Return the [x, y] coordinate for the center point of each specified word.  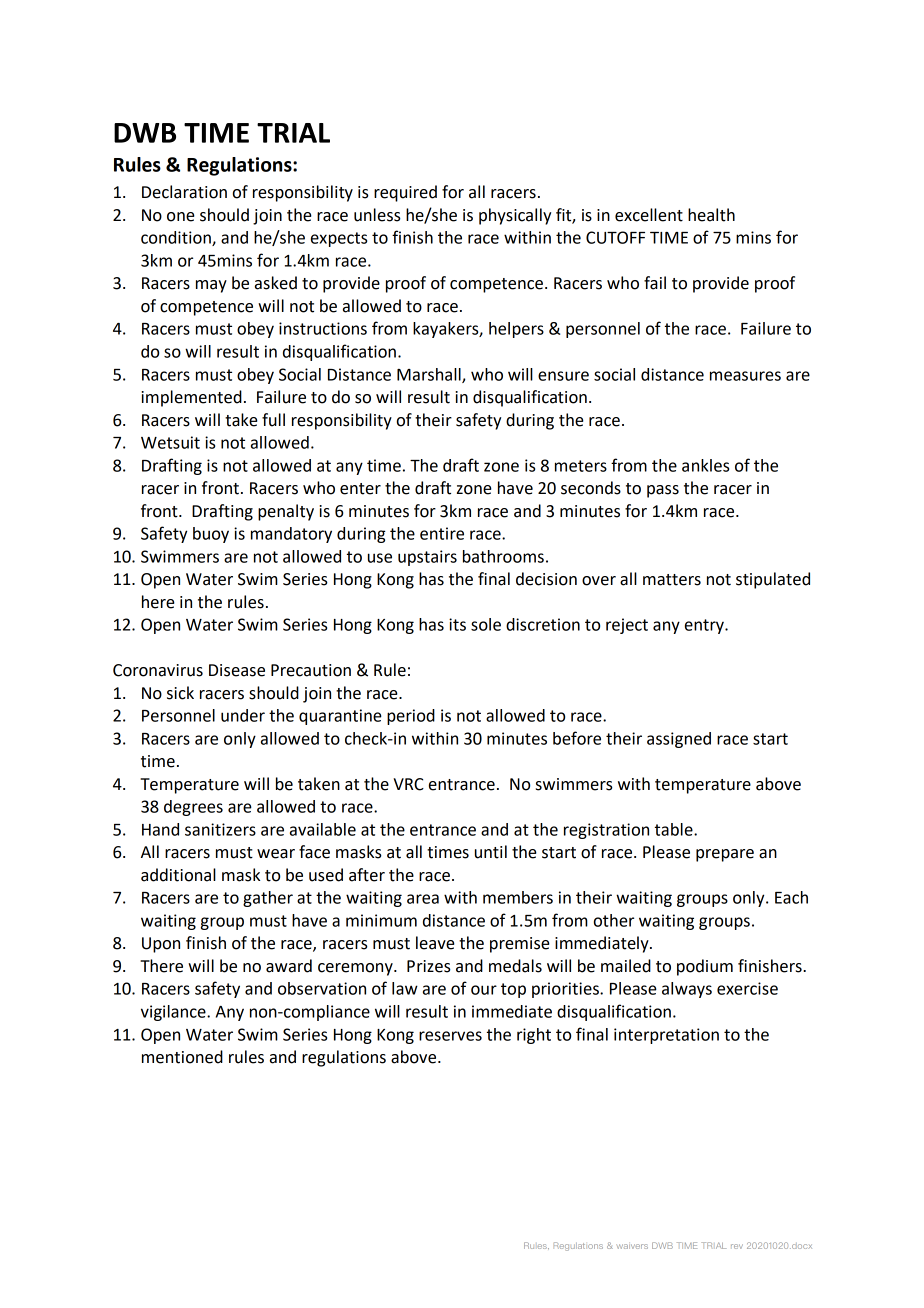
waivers [632, 1246]
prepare [725, 855]
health [711, 215]
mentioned [182, 1057]
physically [515, 216]
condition [177, 238]
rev [737, 1246]
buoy [211, 535]
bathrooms [503, 556]
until [491, 852]
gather [268, 899]
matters [672, 580]
